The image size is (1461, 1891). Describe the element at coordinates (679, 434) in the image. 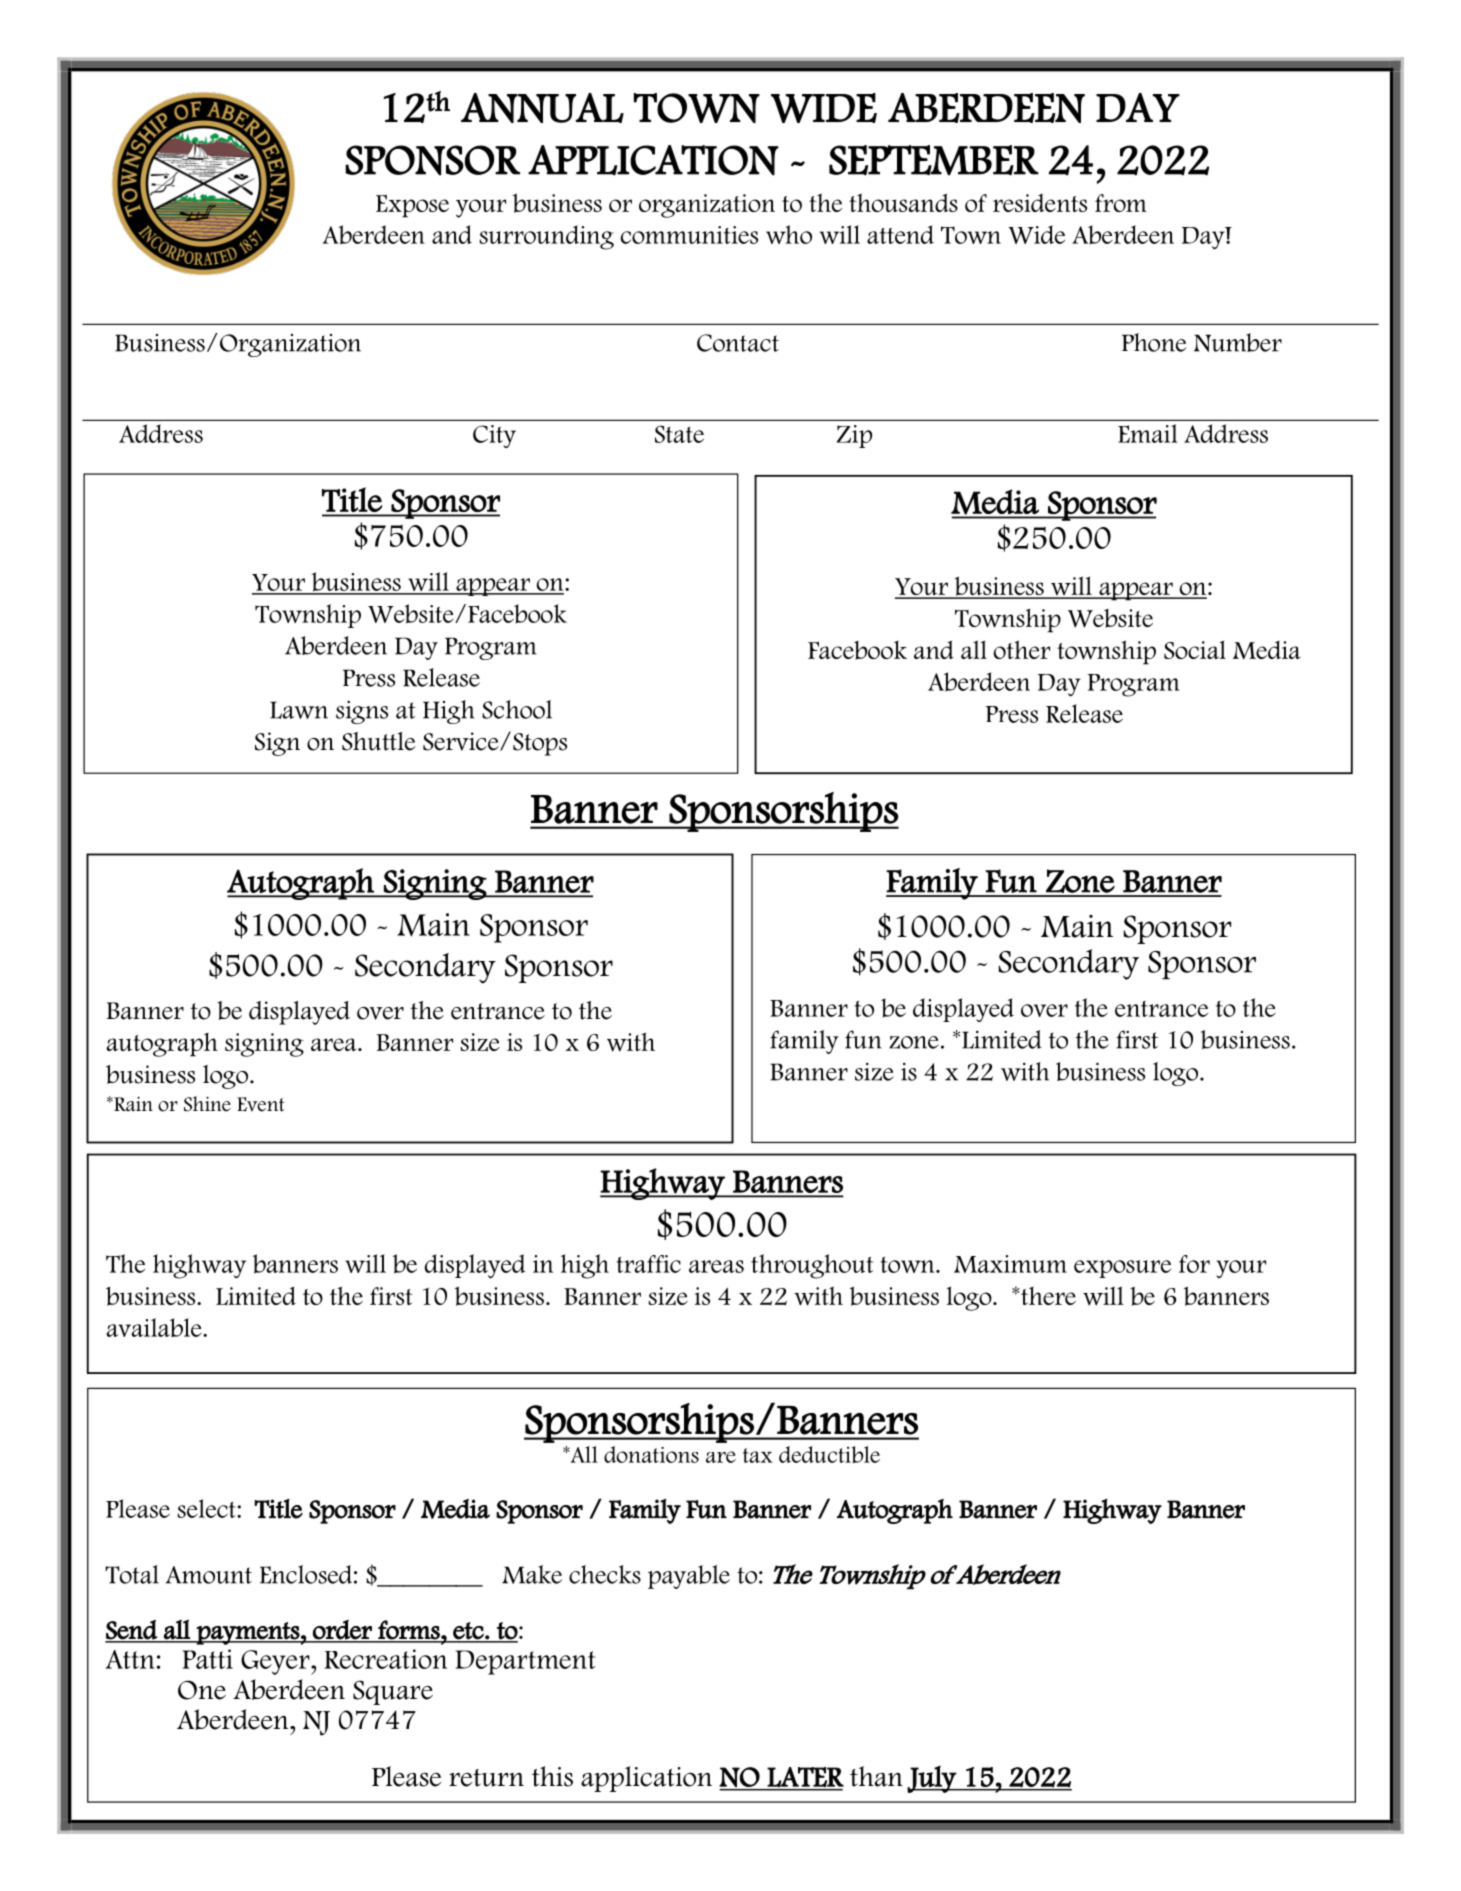

I see `State` at that location.
